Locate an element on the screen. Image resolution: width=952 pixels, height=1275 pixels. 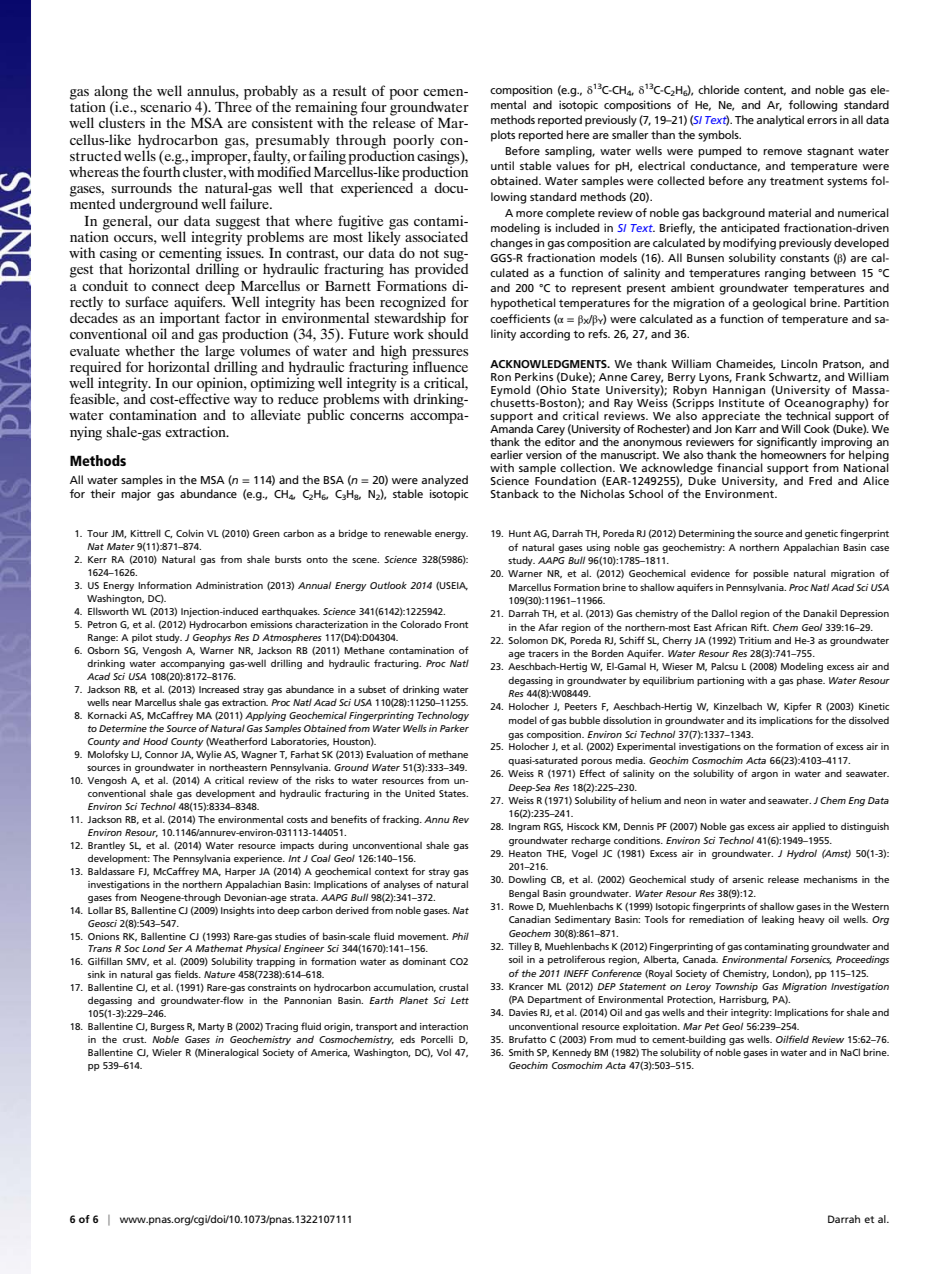
analytical is located at coordinates (780, 121).
